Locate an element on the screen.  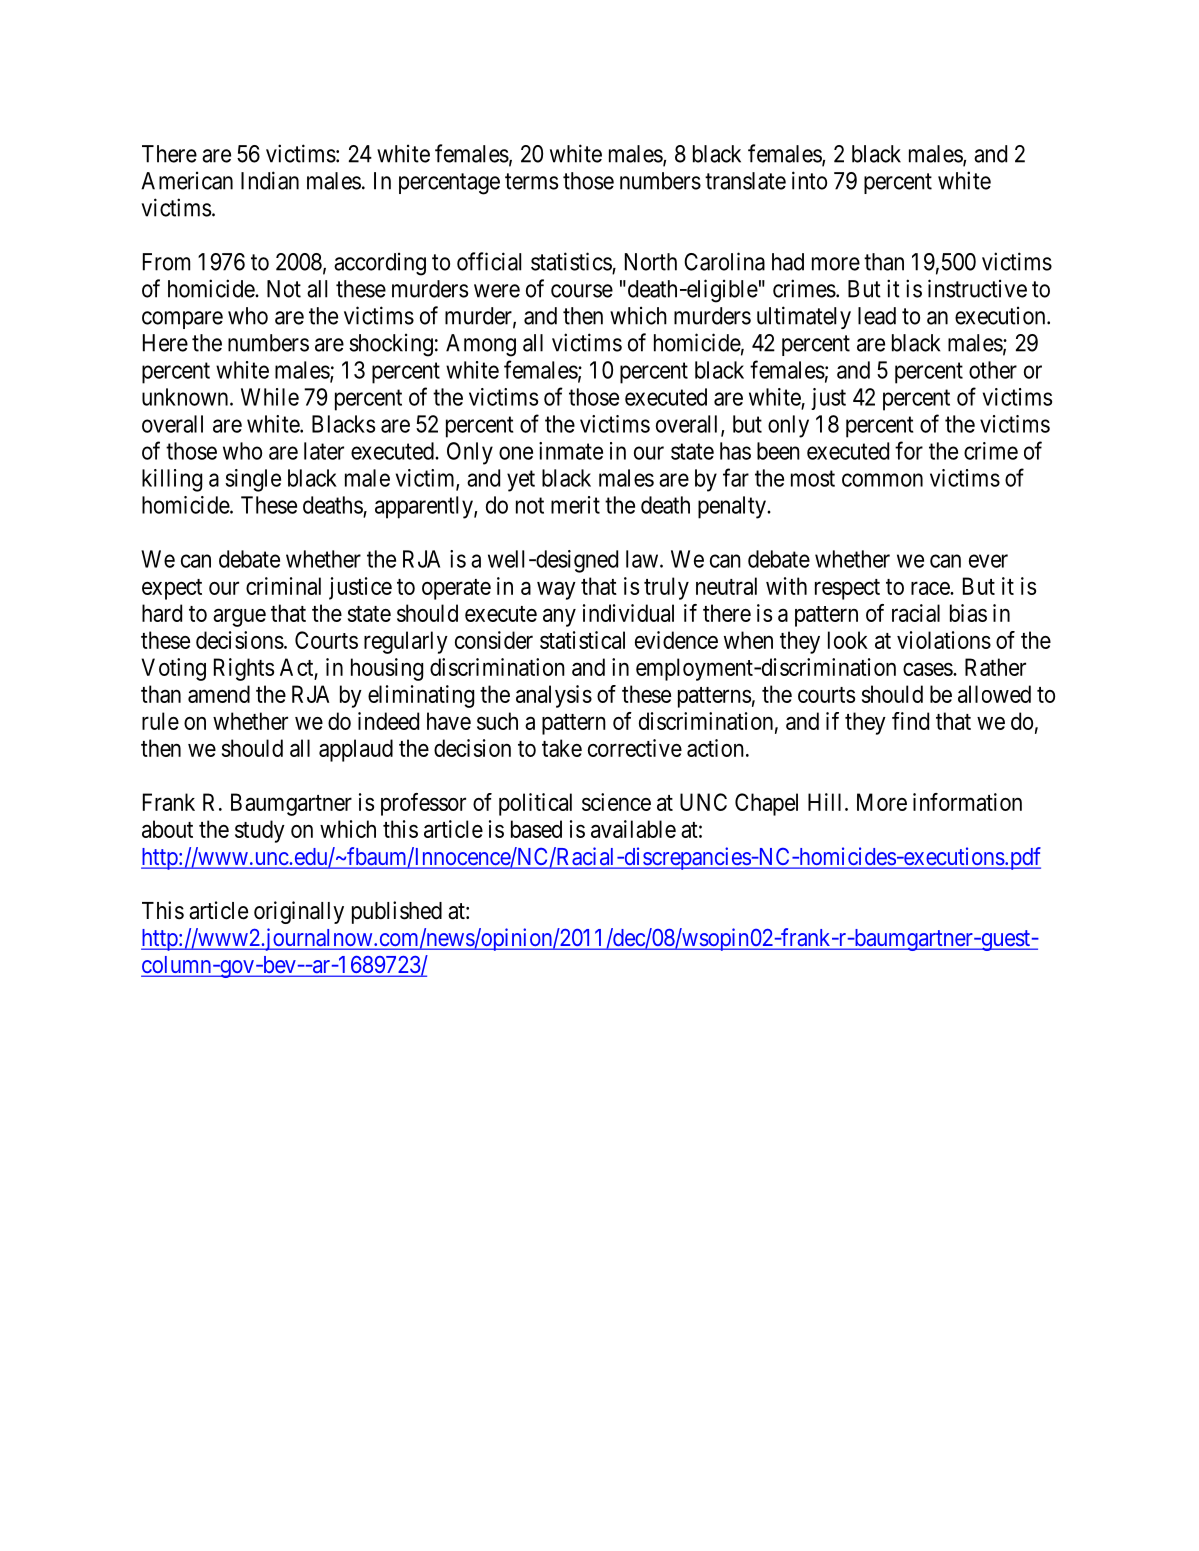
Indian is located at coordinates (270, 180).
